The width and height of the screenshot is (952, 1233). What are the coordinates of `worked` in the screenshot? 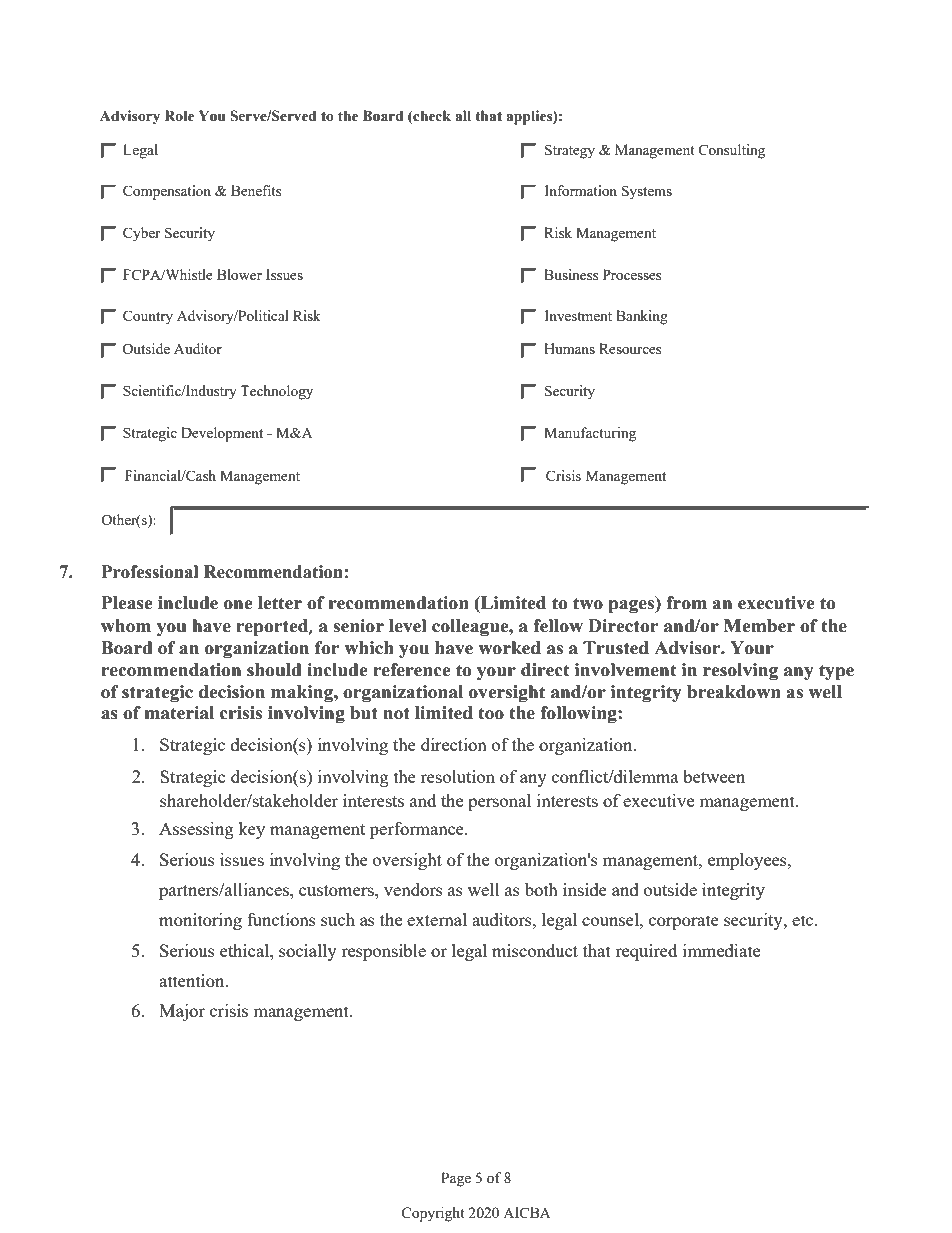 It's located at (509, 648).
